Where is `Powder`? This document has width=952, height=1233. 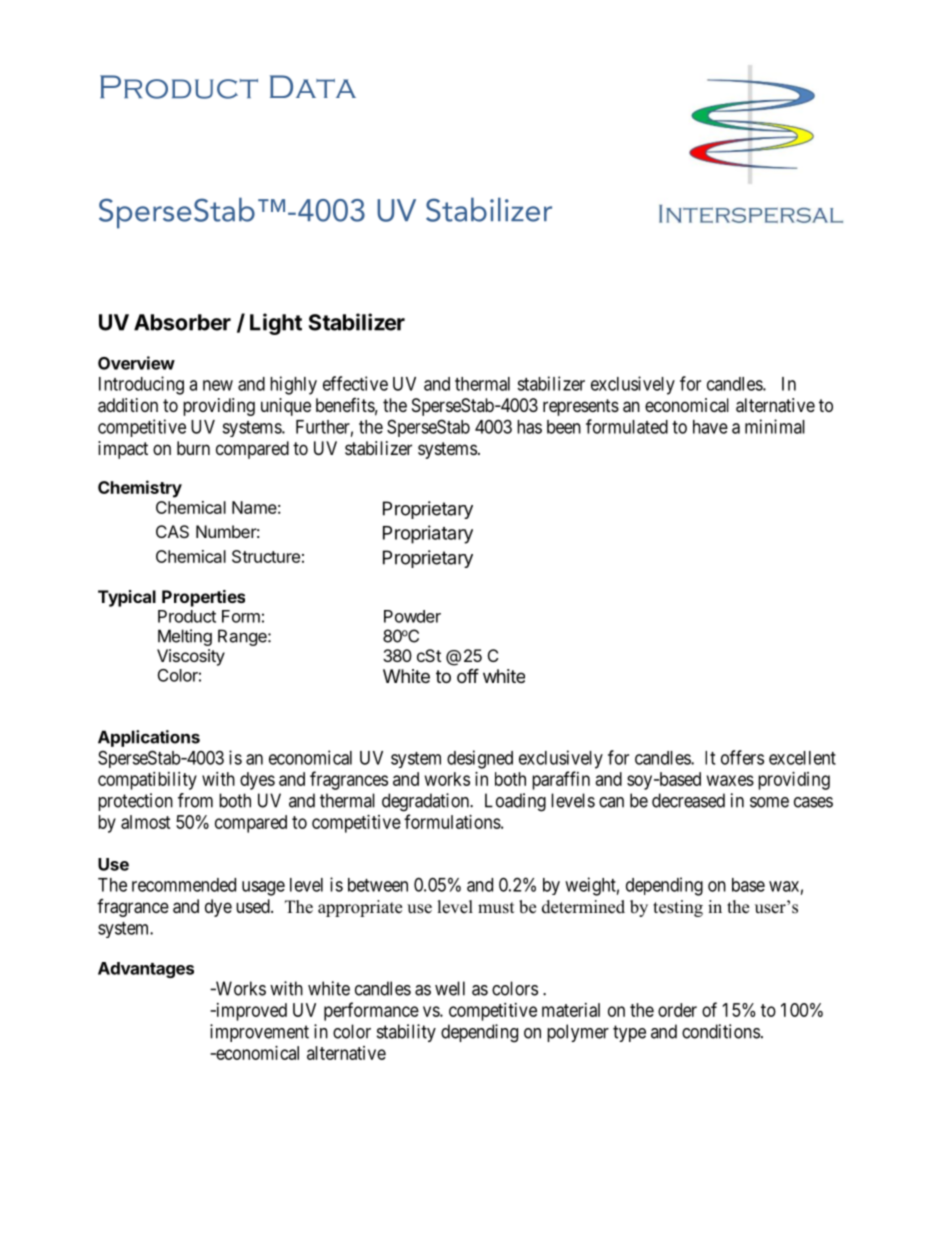 Powder is located at coordinates (412, 616).
